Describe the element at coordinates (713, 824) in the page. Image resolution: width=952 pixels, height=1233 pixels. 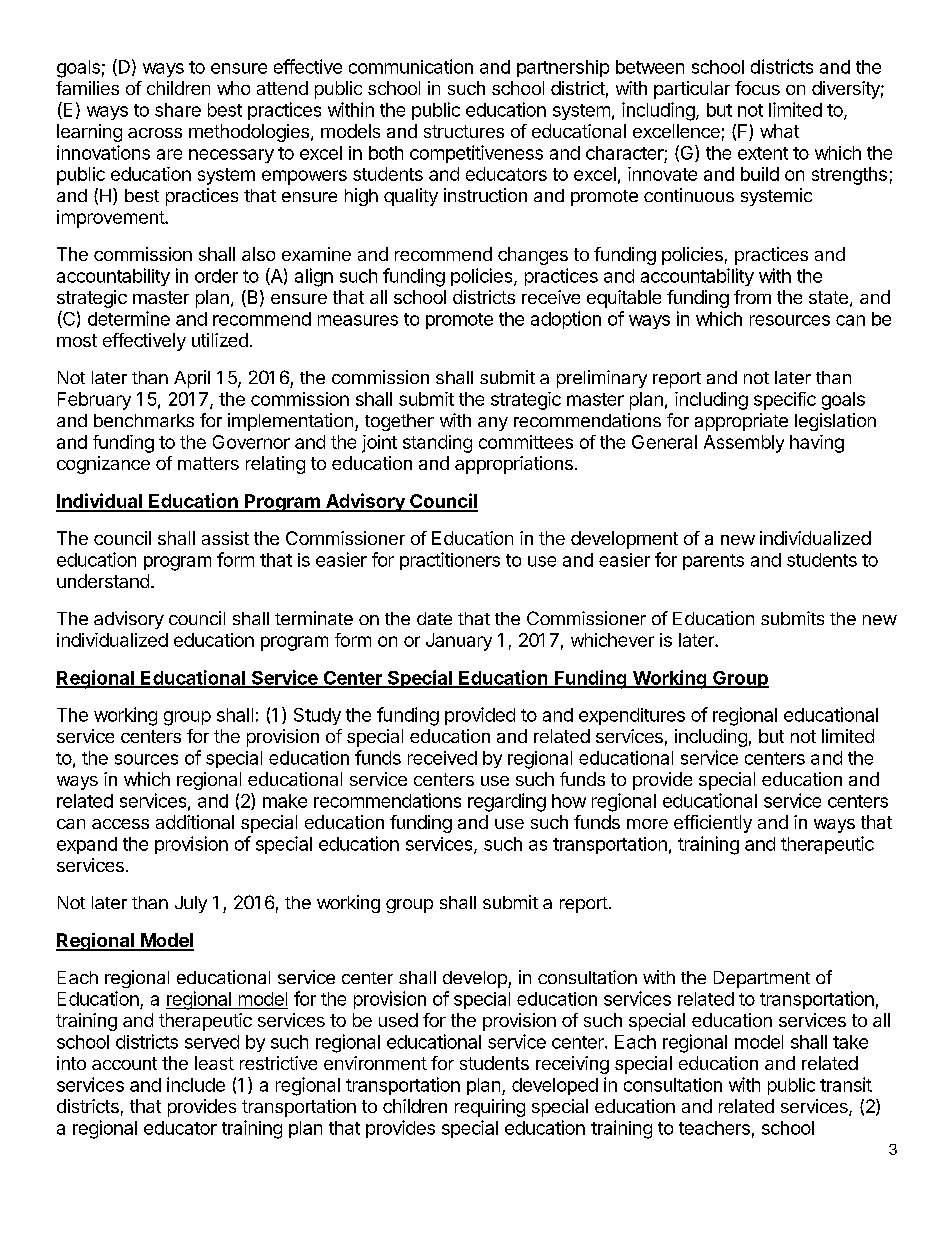
I see `efficiently` at that location.
